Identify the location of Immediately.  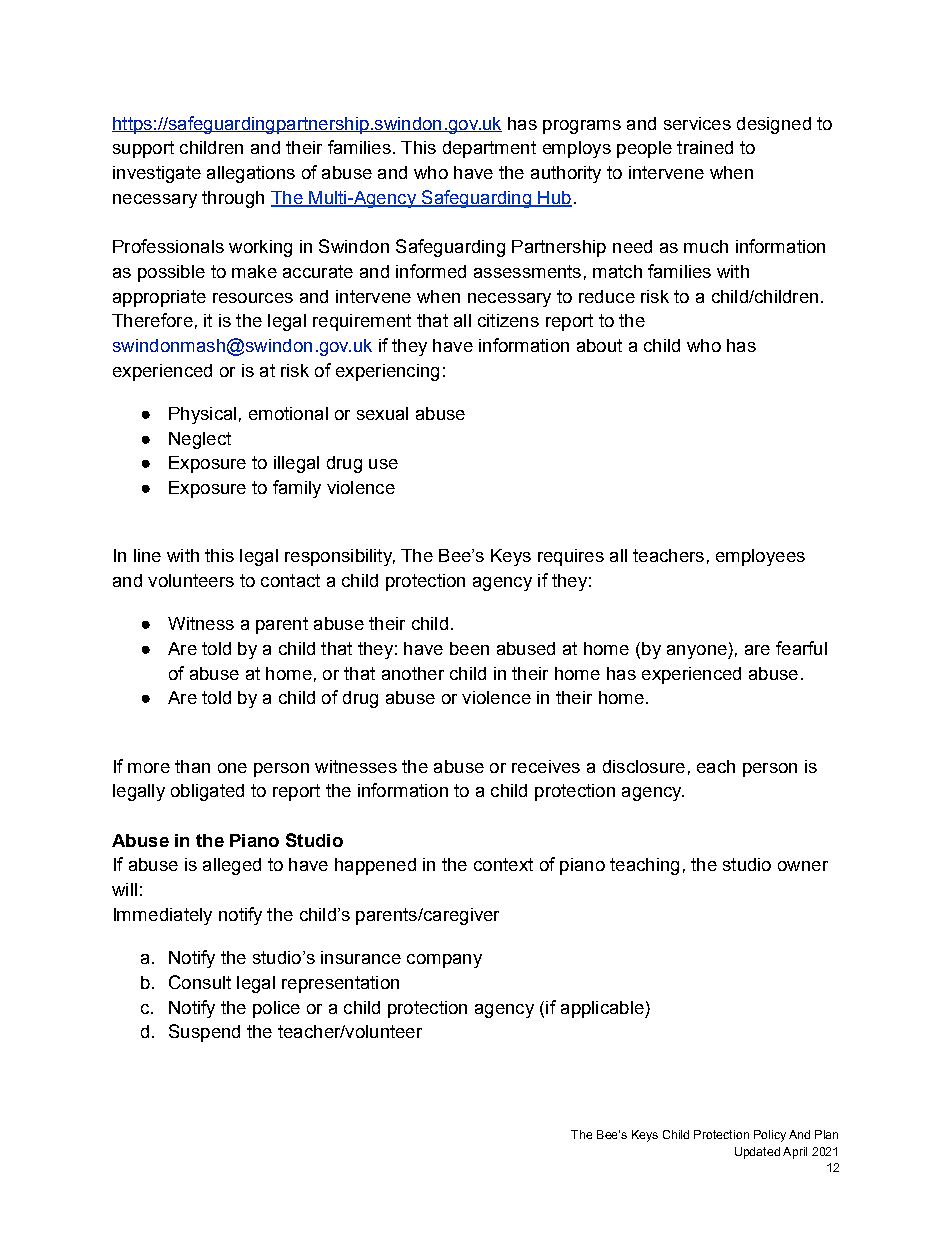
(163, 916).
